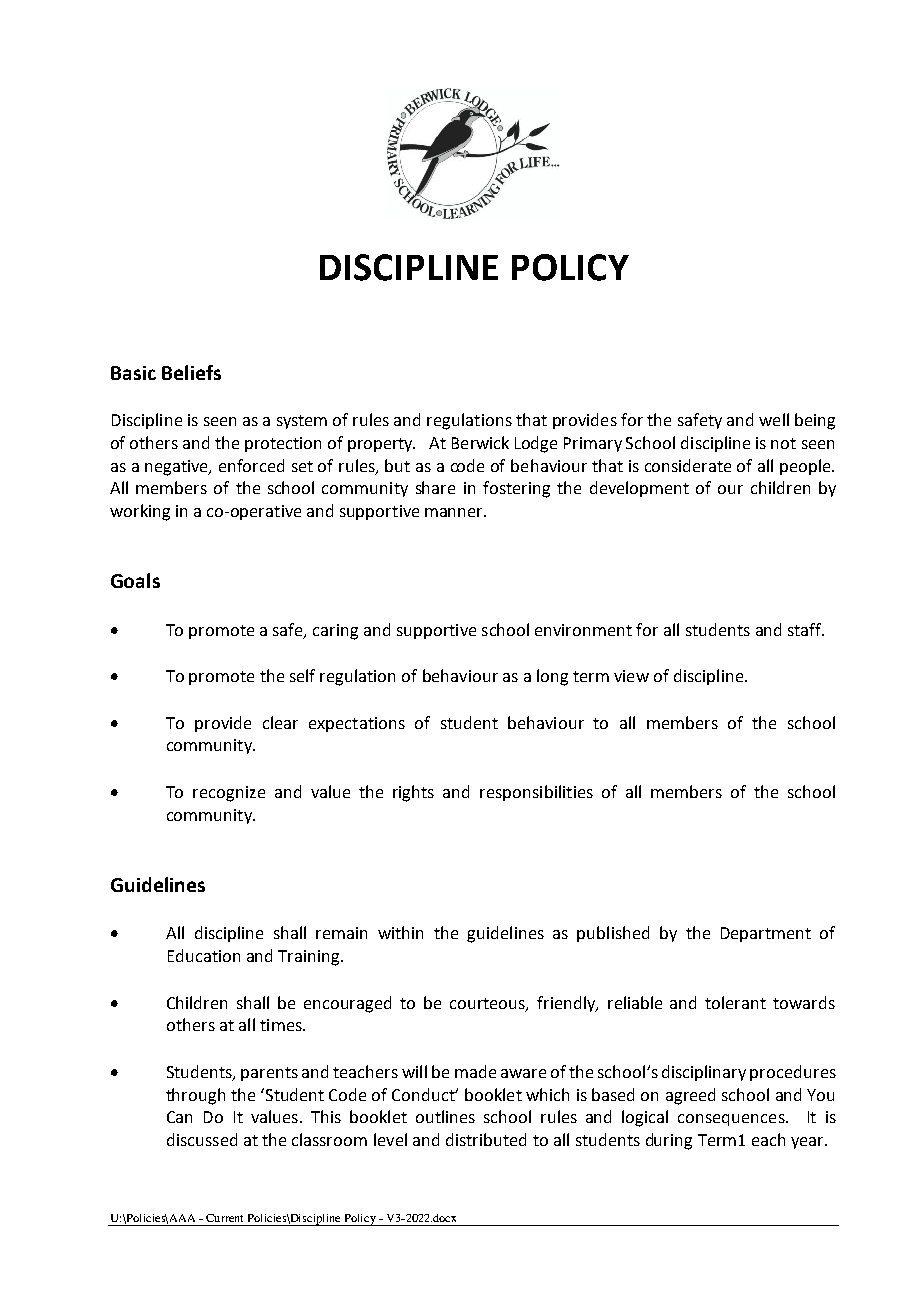 The image size is (924, 1308). I want to click on made, so click(475, 1071).
